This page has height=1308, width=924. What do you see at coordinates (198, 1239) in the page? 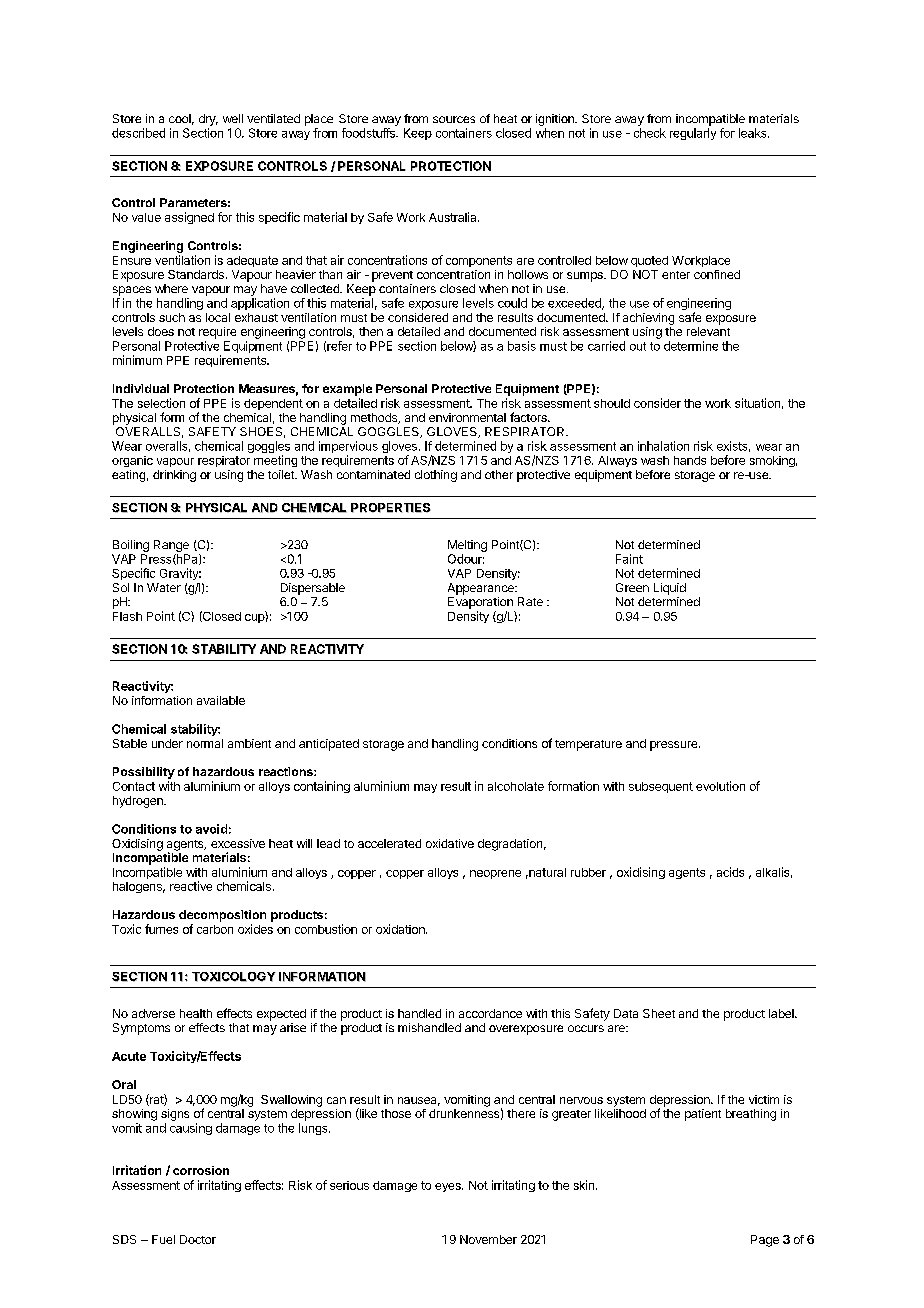
I see `Doctor` at bounding box center [198, 1239].
